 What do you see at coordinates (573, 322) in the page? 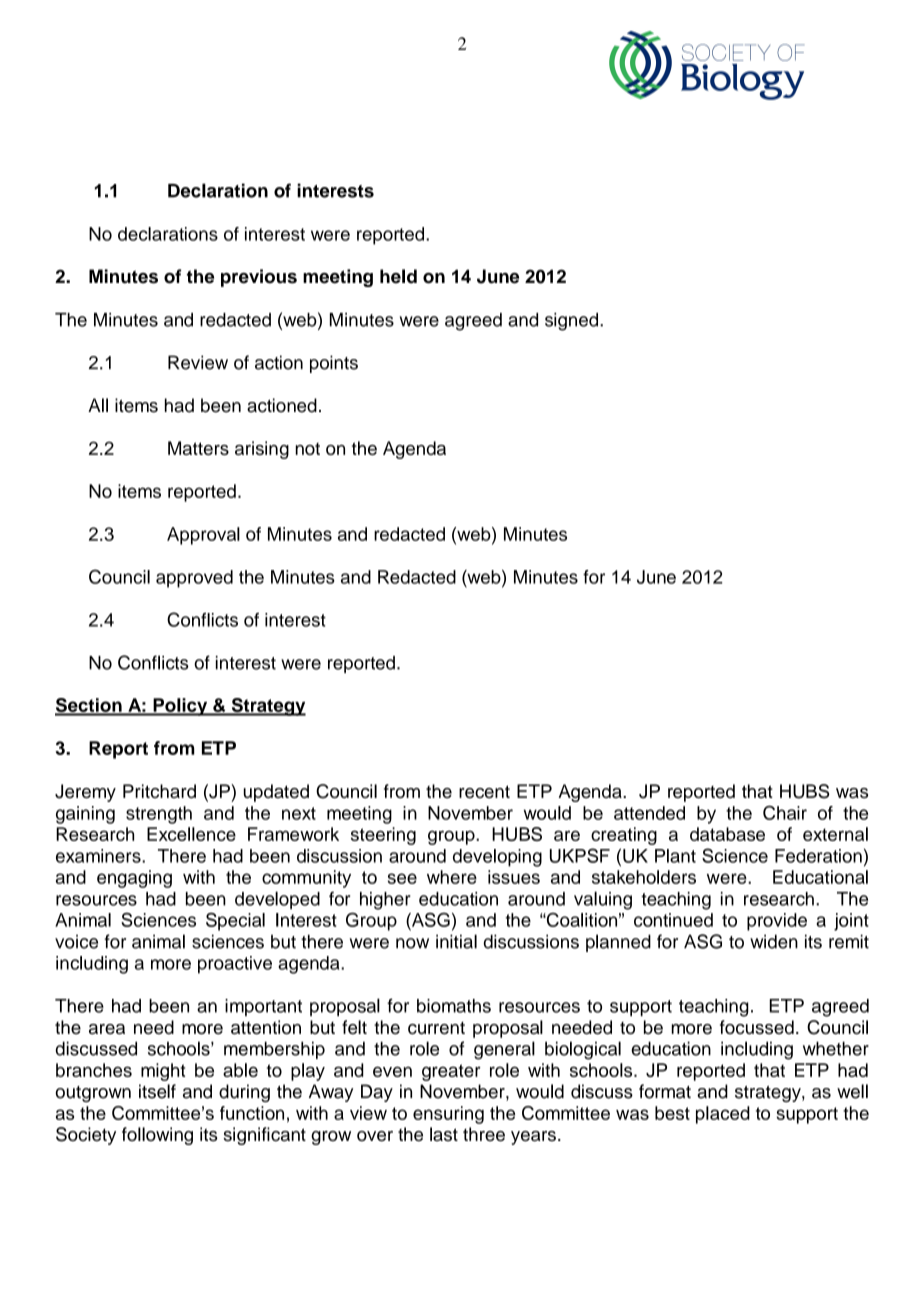
I see `signed` at bounding box center [573, 322].
